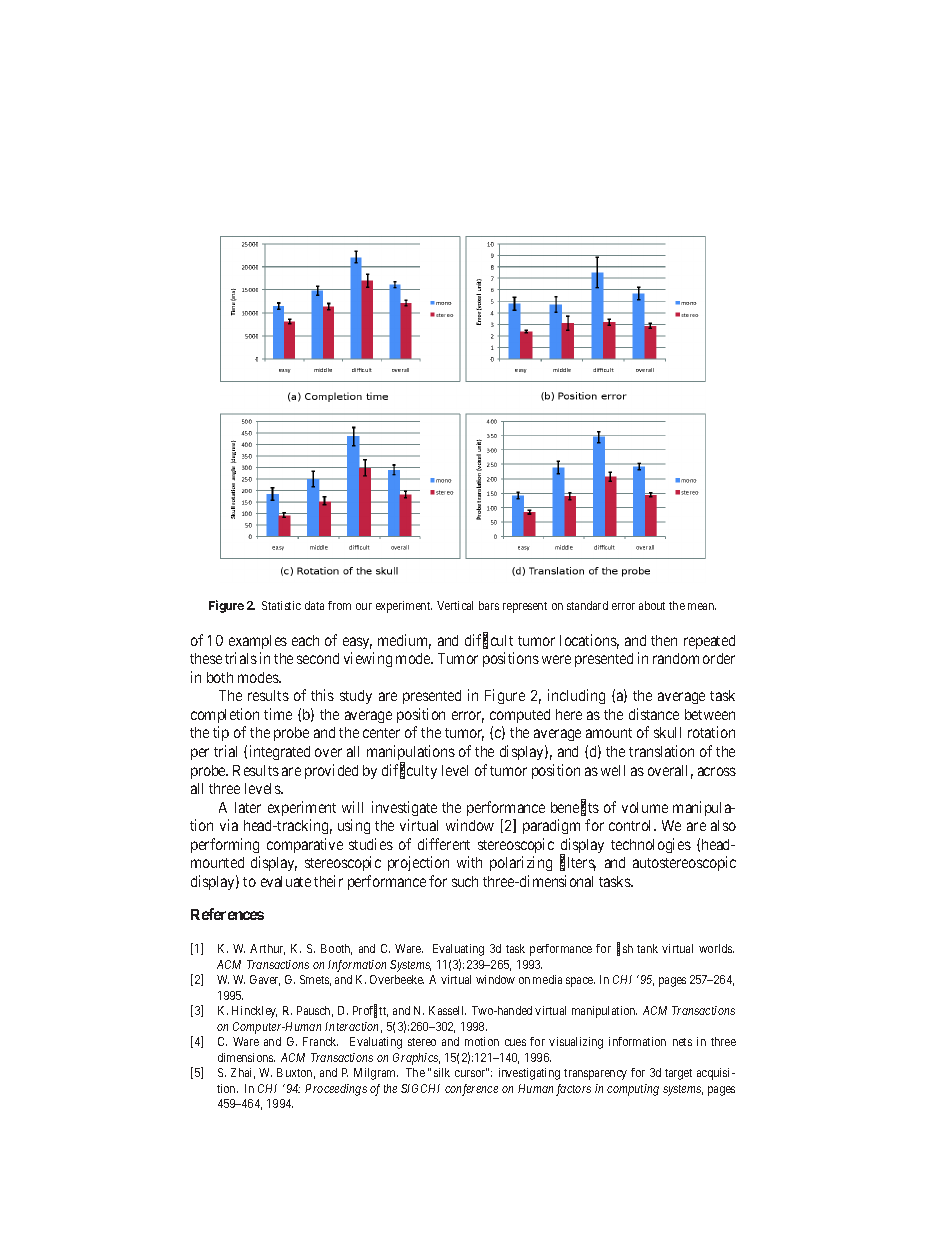  I want to click on about, so click(652, 605).
